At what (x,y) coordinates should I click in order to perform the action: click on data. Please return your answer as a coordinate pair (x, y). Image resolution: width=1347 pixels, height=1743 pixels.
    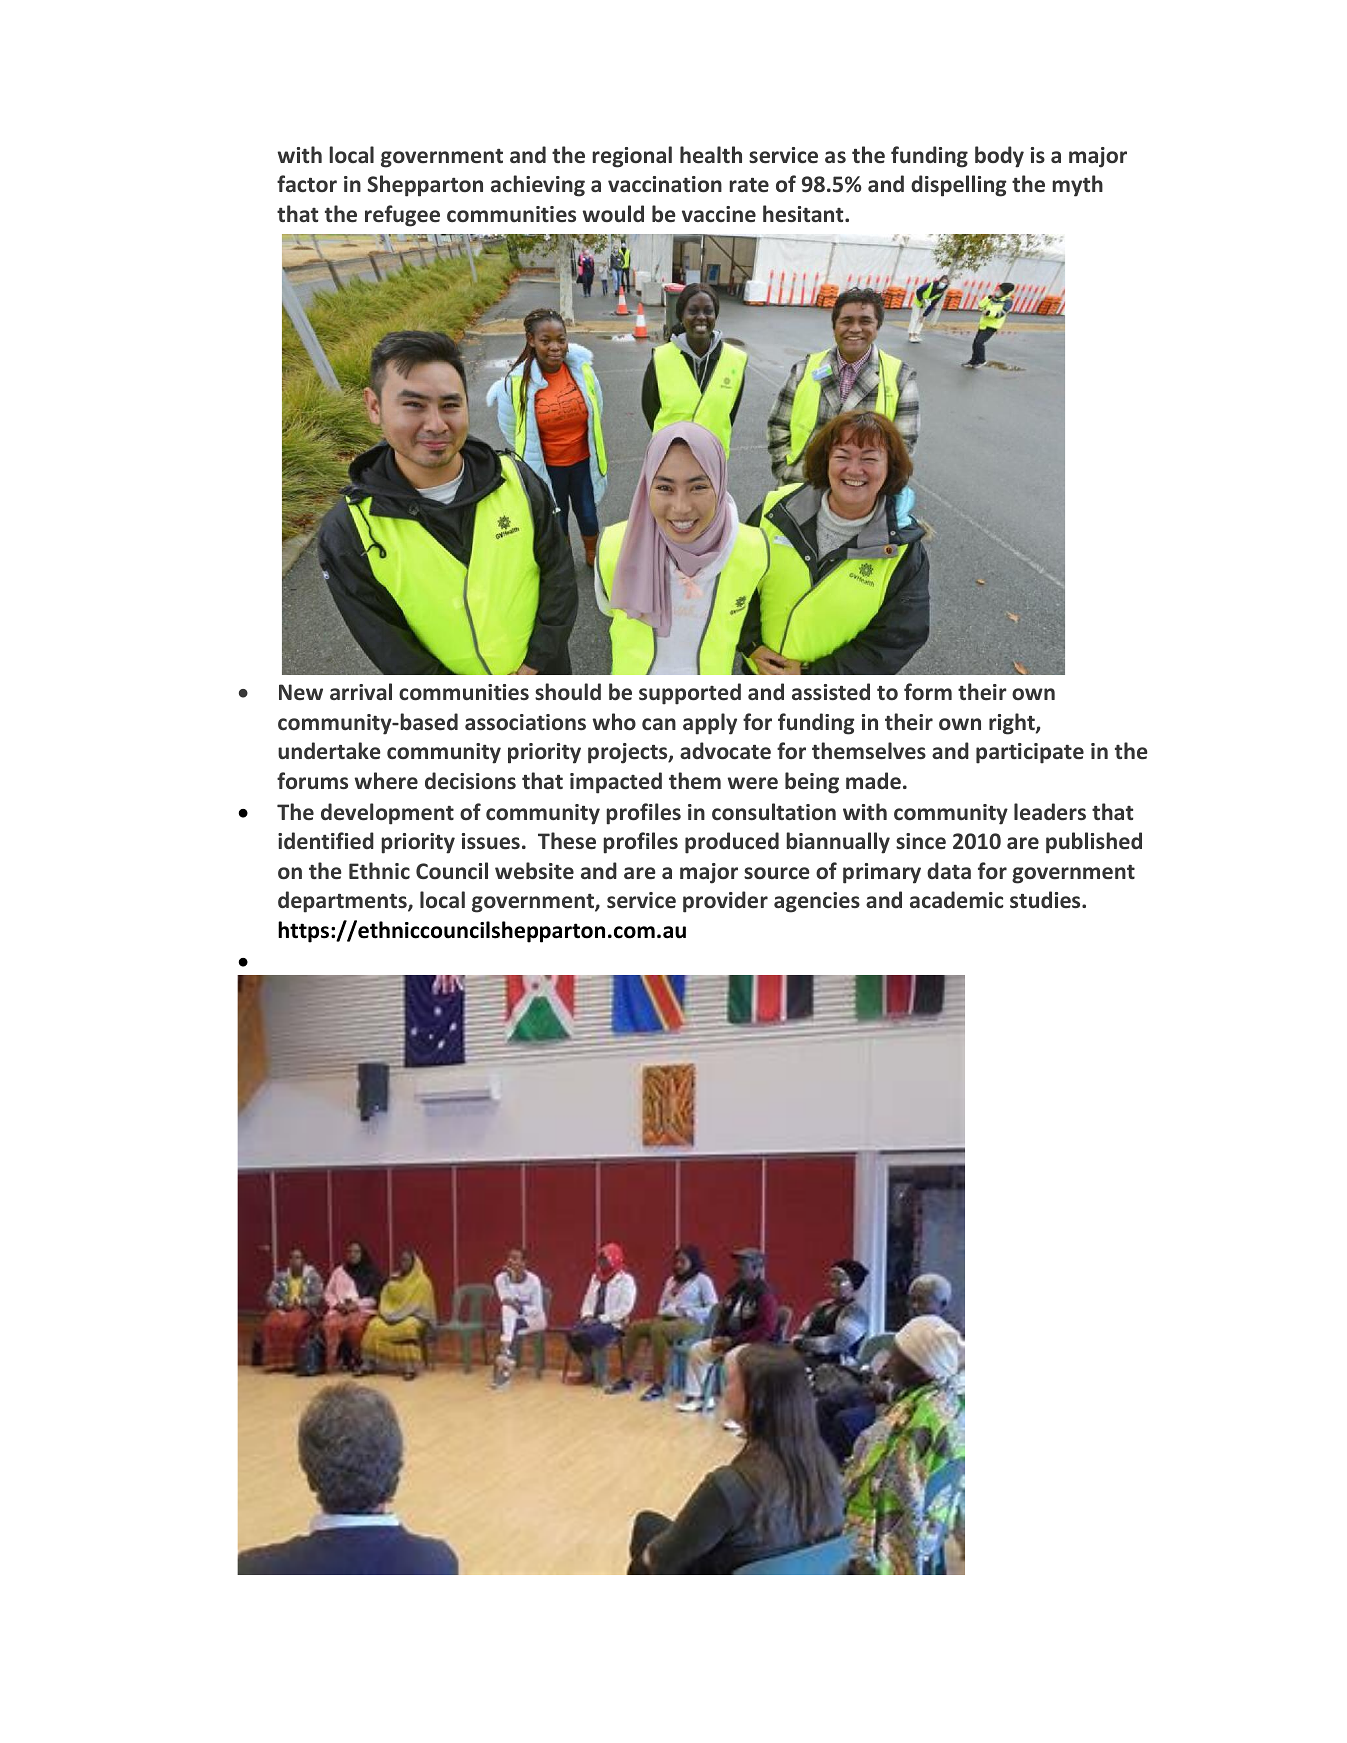
    Looking at the image, I should click on (949, 870).
